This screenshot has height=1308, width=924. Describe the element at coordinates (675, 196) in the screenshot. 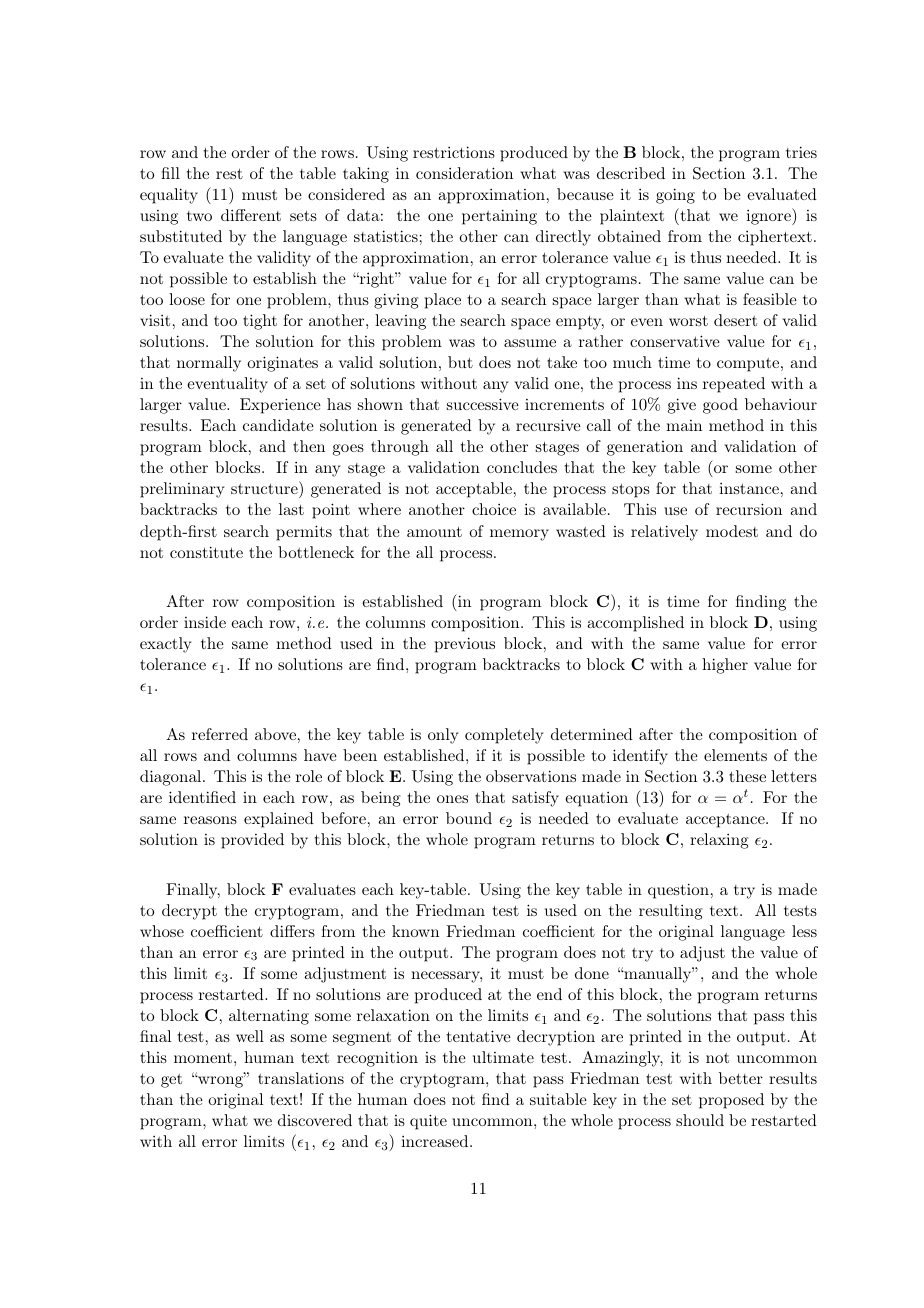

I see `going` at that location.
